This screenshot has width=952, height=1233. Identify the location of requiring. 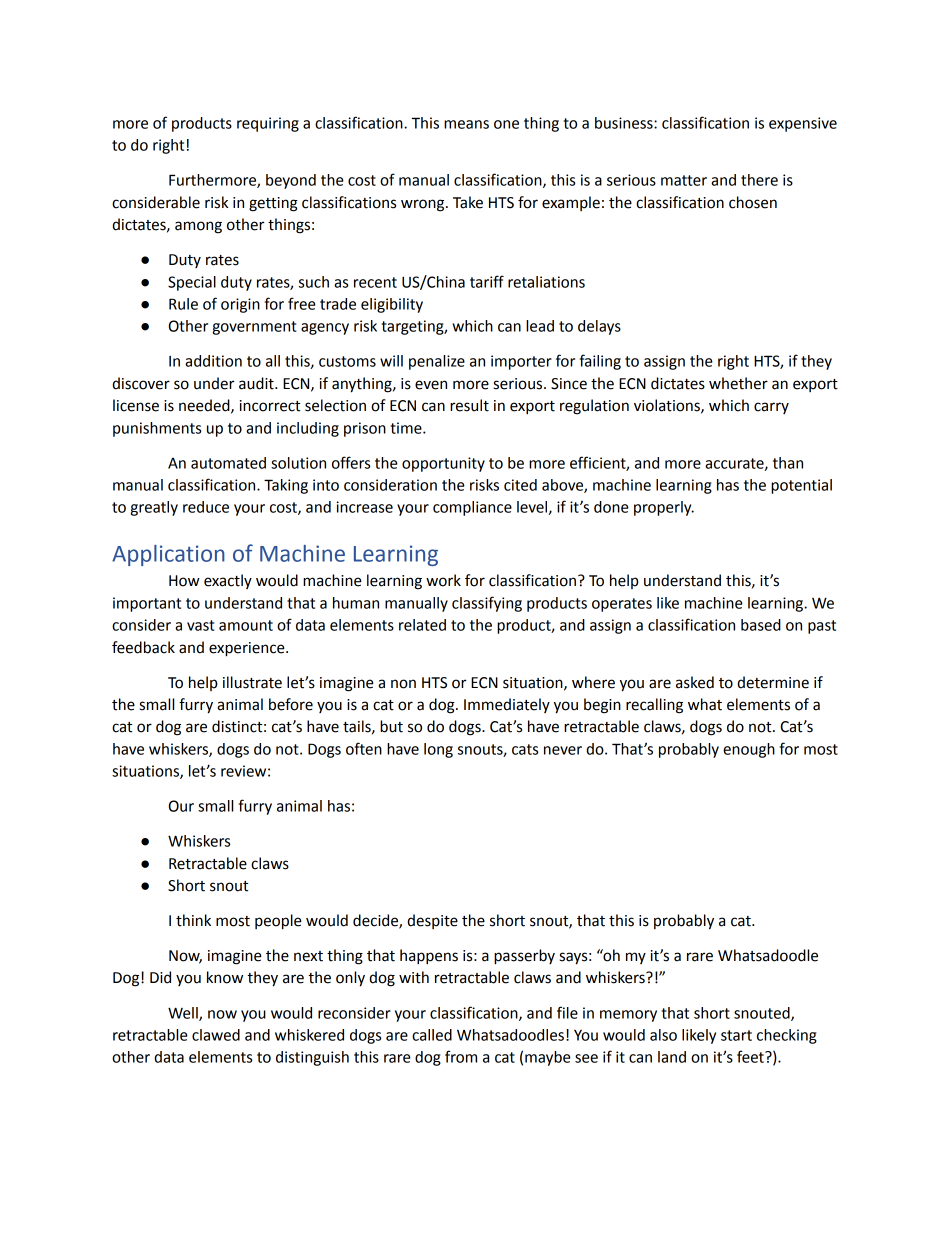
(268, 124).
